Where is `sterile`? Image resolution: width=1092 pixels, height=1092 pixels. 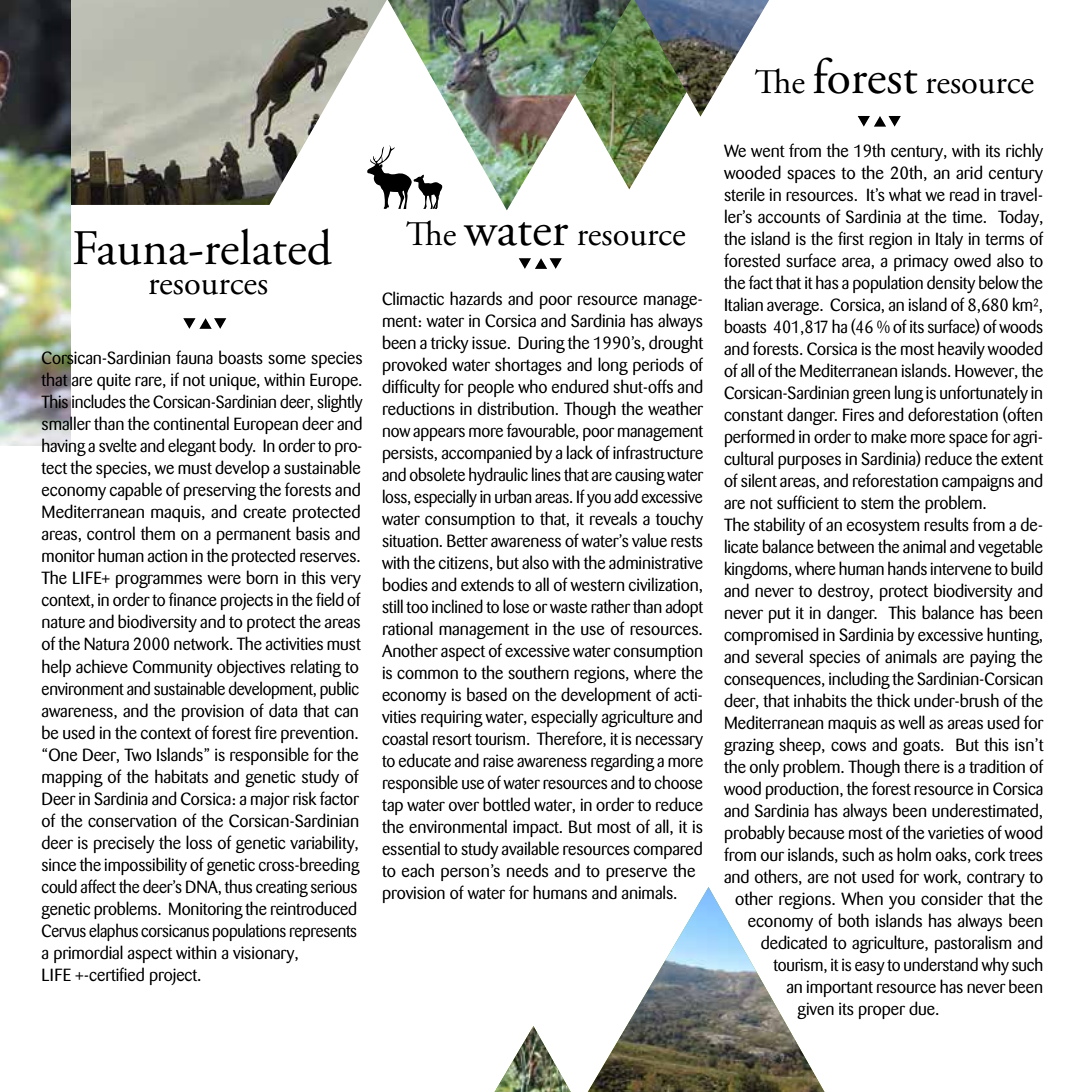 sterile is located at coordinates (744, 194).
